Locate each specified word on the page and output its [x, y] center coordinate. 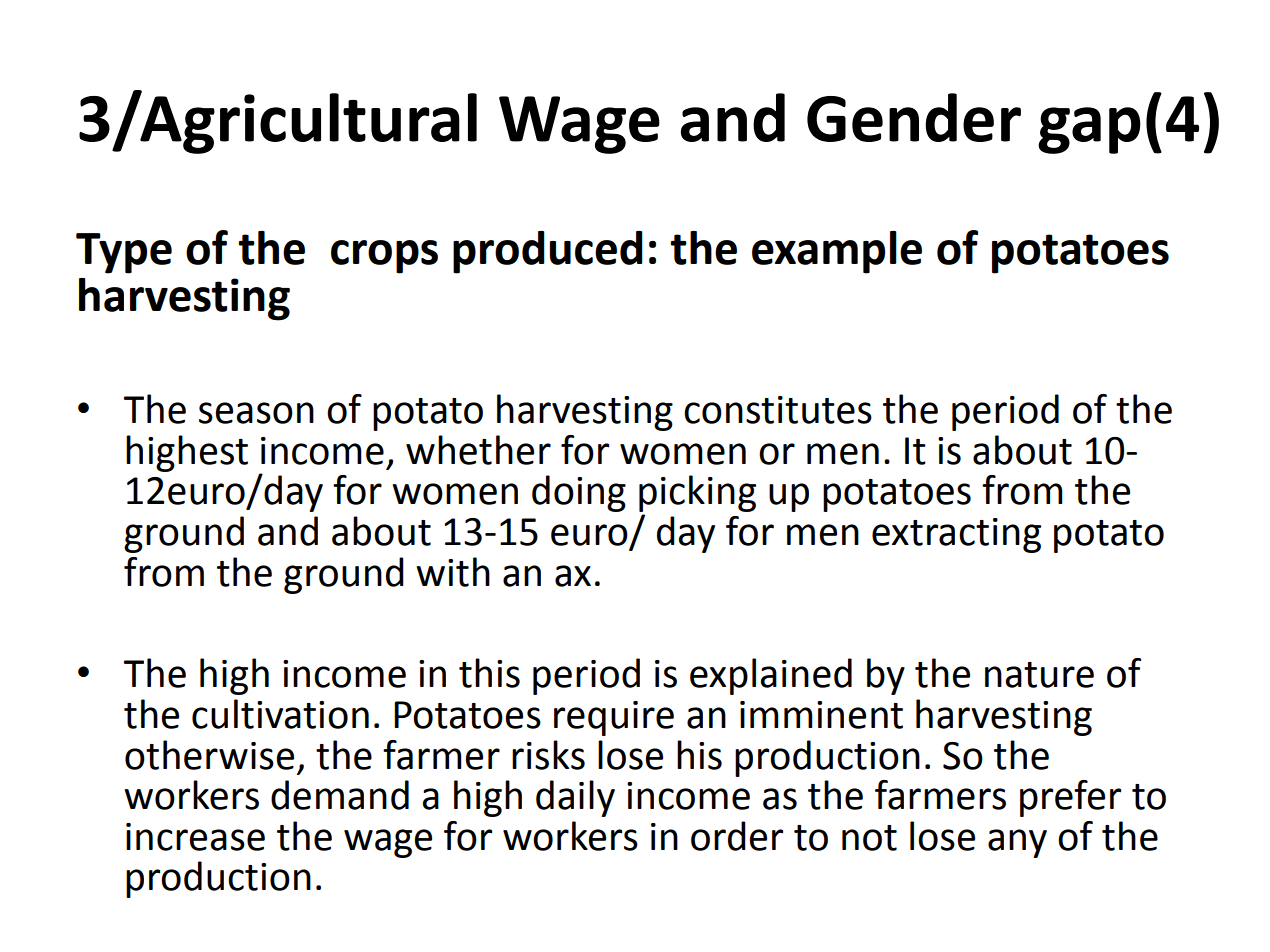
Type [124, 253]
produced [548, 252]
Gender [914, 117]
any [1017, 843]
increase [195, 837]
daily [575, 798]
